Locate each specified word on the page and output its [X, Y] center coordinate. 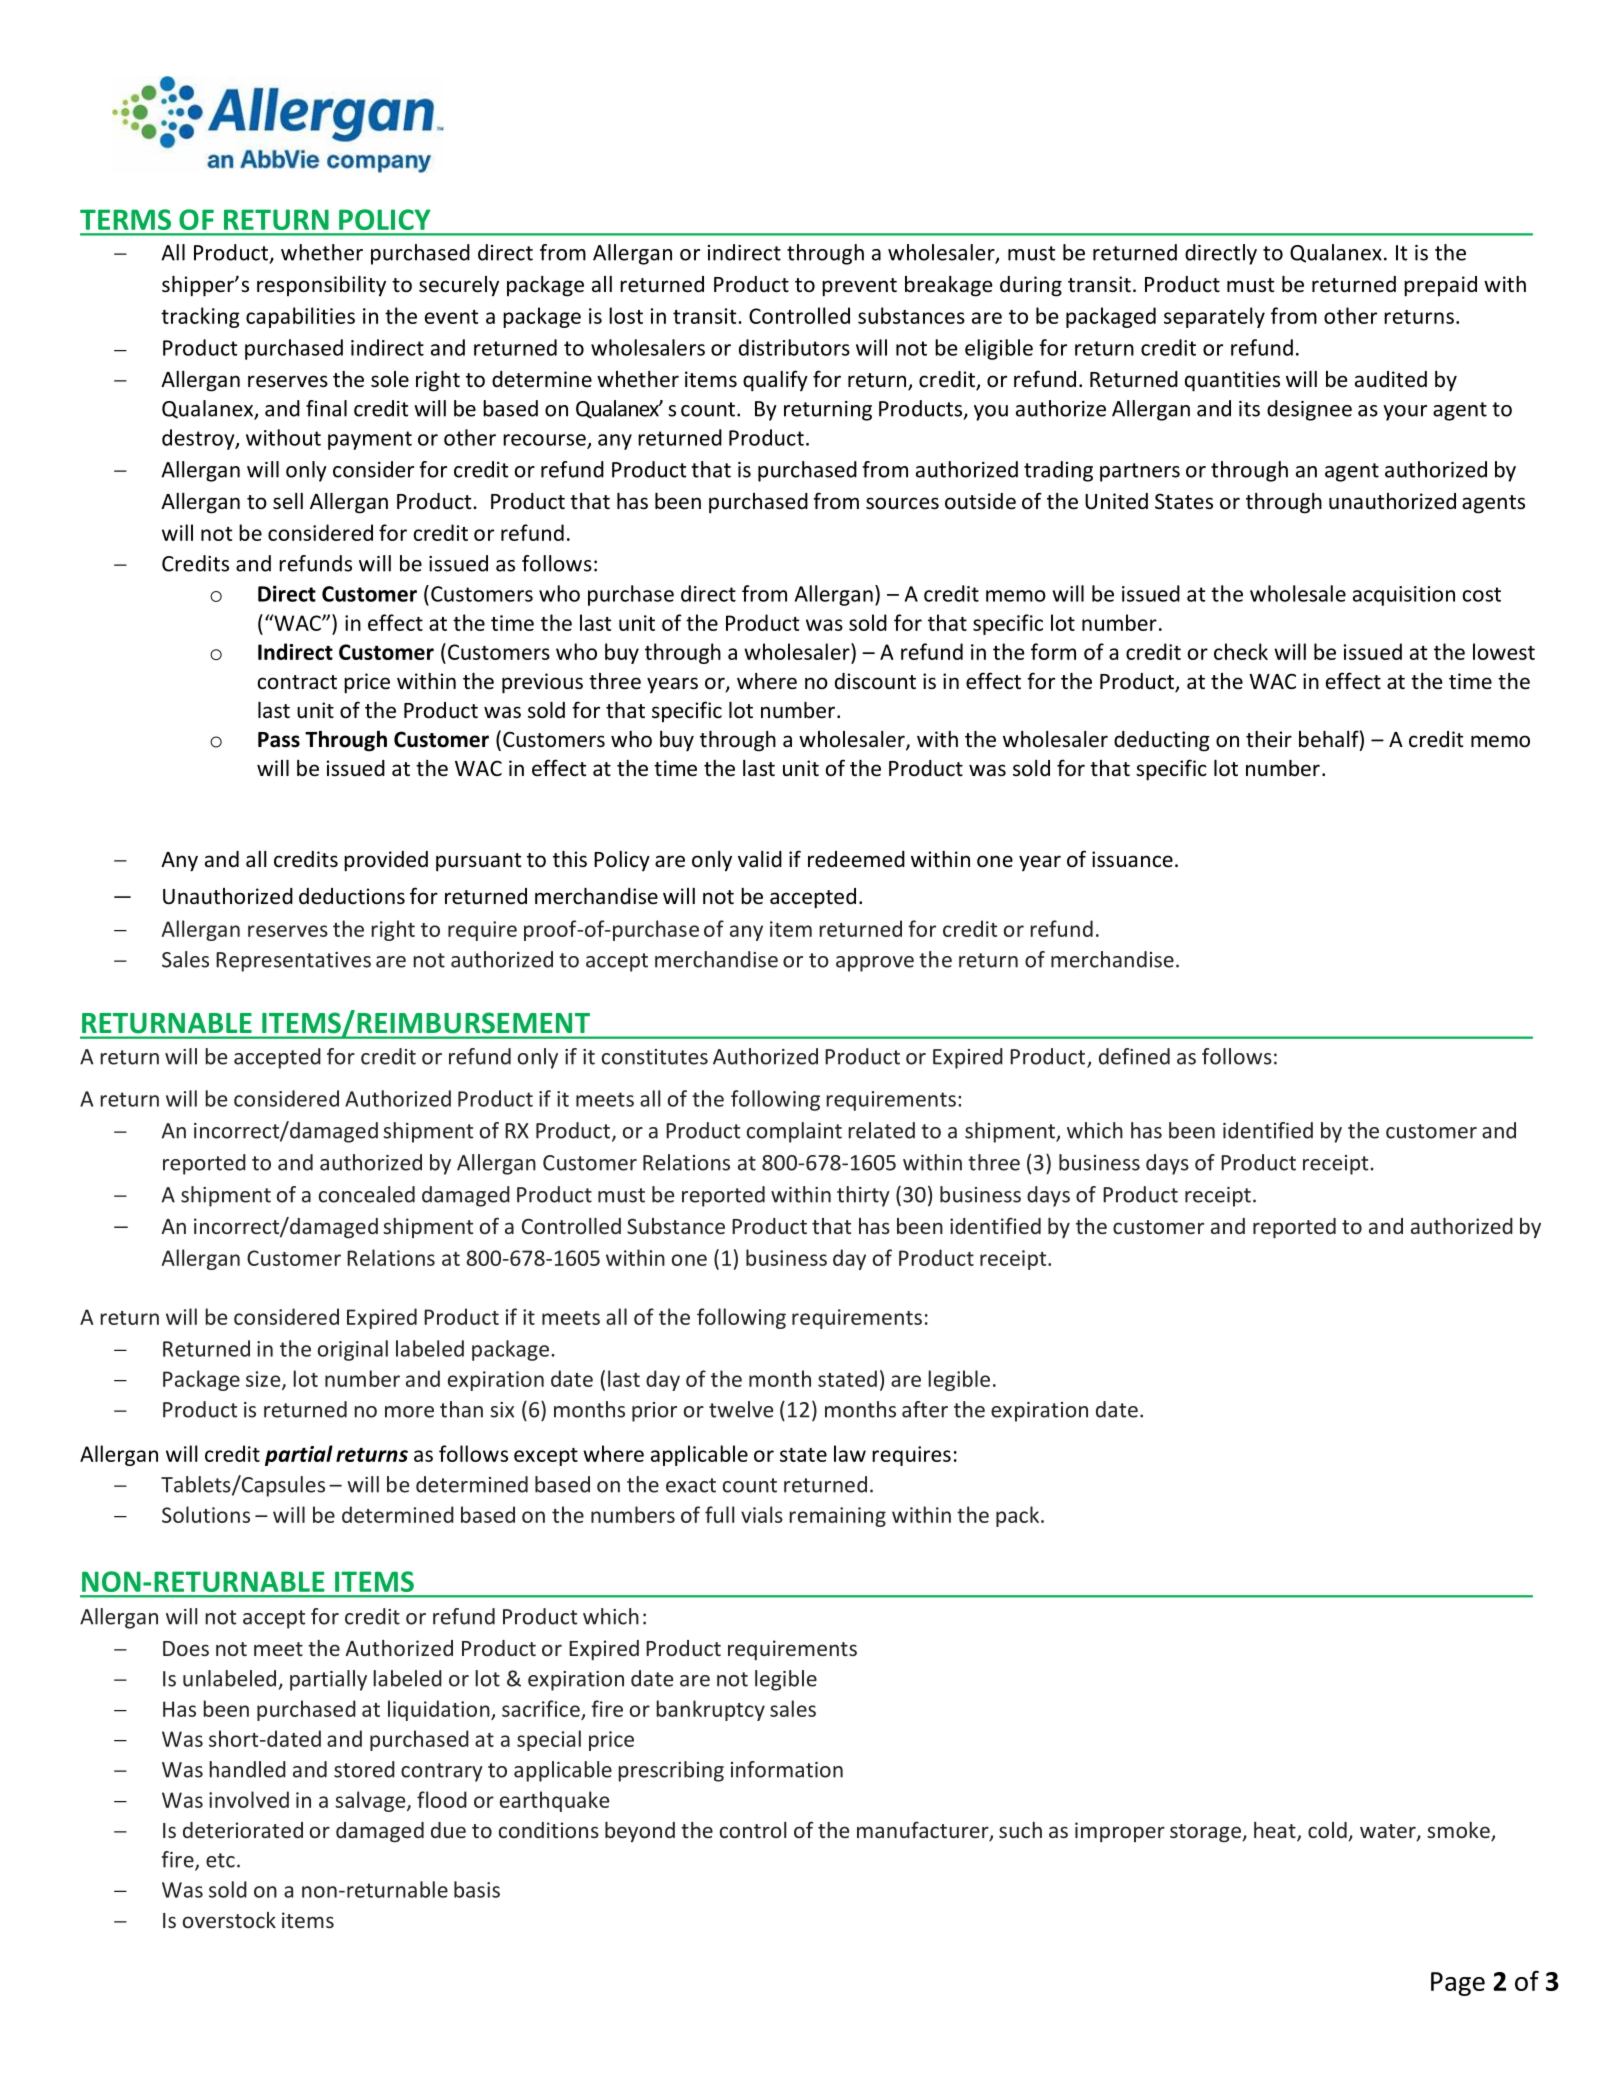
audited [1391, 379]
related [881, 1130]
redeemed [856, 859]
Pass [279, 740]
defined [1134, 1056]
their [1269, 739]
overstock [229, 1920]
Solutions [206, 1514]
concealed [367, 1194]
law [850, 1453]
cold [1327, 1830]
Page [1458, 1984]
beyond [640, 1832]
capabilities [300, 317]
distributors [794, 347]
